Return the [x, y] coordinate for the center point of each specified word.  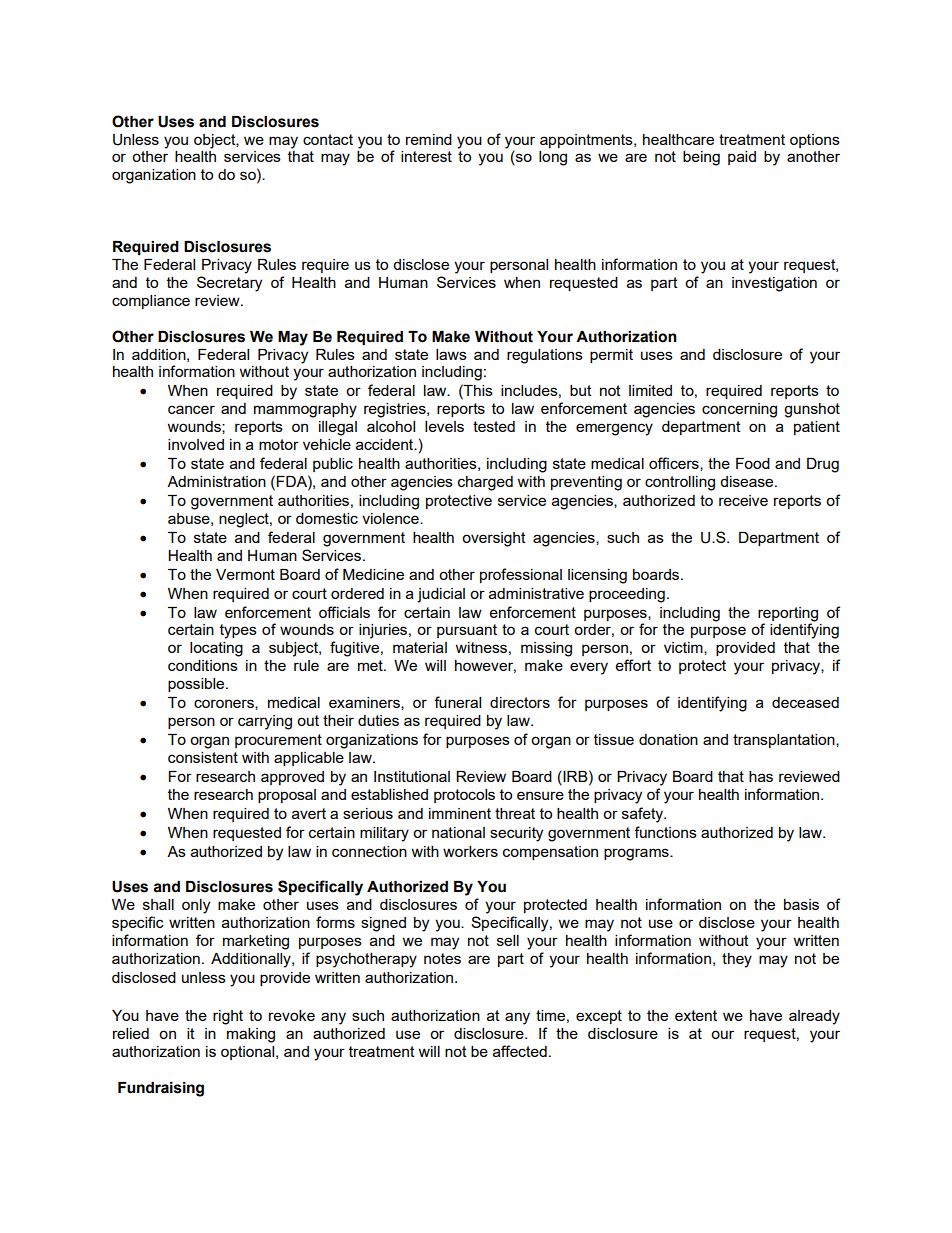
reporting [788, 614]
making [251, 1035]
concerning [739, 410]
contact [328, 139]
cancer [191, 409]
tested [494, 426]
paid [742, 158]
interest [426, 156]
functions [665, 832]
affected [520, 1051]
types [238, 631]
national [458, 832]
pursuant [467, 631]
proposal [287, 796]
